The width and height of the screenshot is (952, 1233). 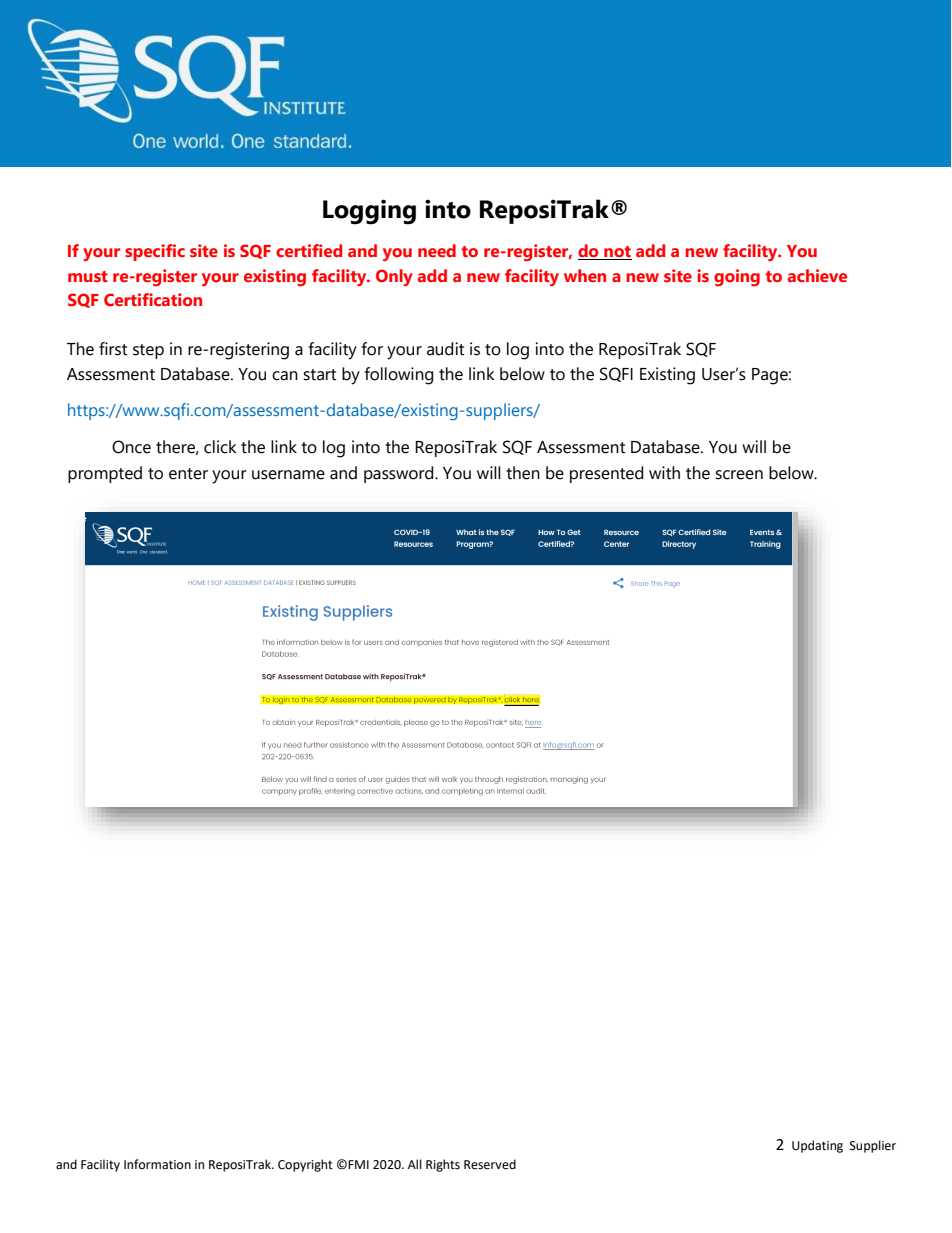 I want to click on enter, so click(x=188, y=474).
